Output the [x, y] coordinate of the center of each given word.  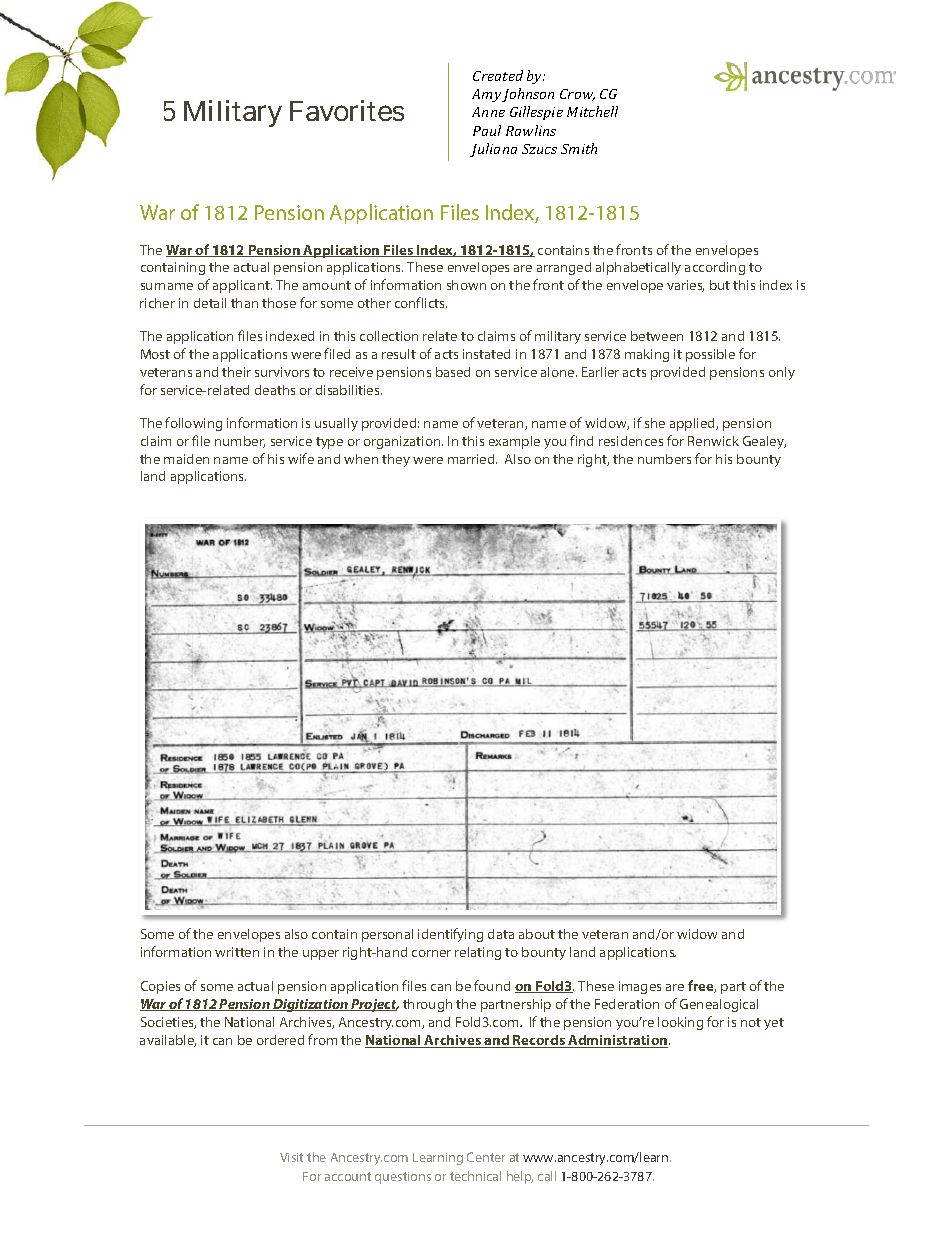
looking [680, 1023]
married [472, 459]
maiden [186, 459]
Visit [291, 1157]
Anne [488, 112]
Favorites [347, 110]
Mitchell [592, 111]
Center [486, 1157]
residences [631, 441]
